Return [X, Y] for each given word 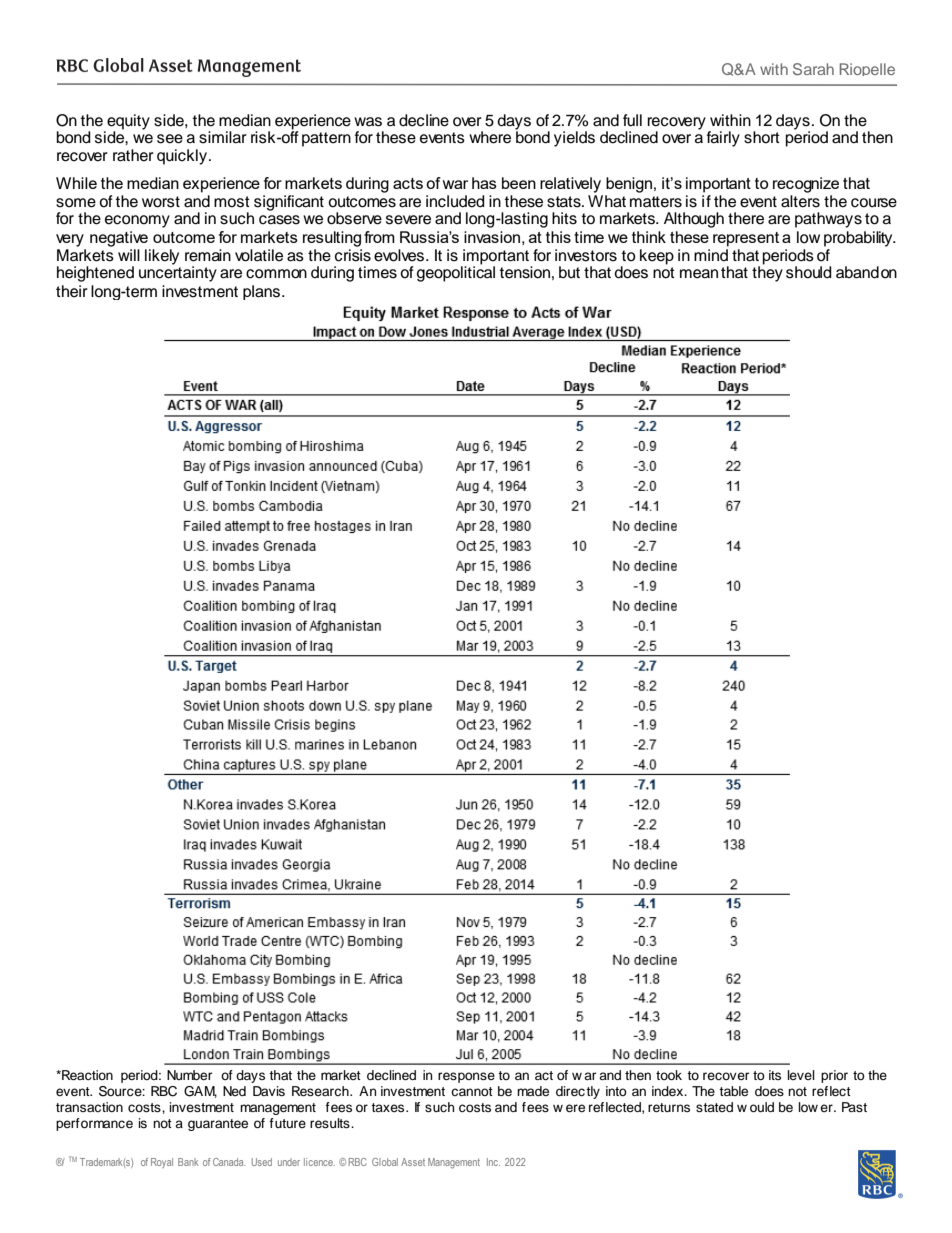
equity [127, 123]
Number [189, 1075]
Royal [162, 1163]
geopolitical [456, 273]
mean [699, 274]
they [767, 273]
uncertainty [178, 273]
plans [263, 292]
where [490, 137]
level [801, 1075]
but [569, 272]
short [762, 137]
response [466, 1077]
